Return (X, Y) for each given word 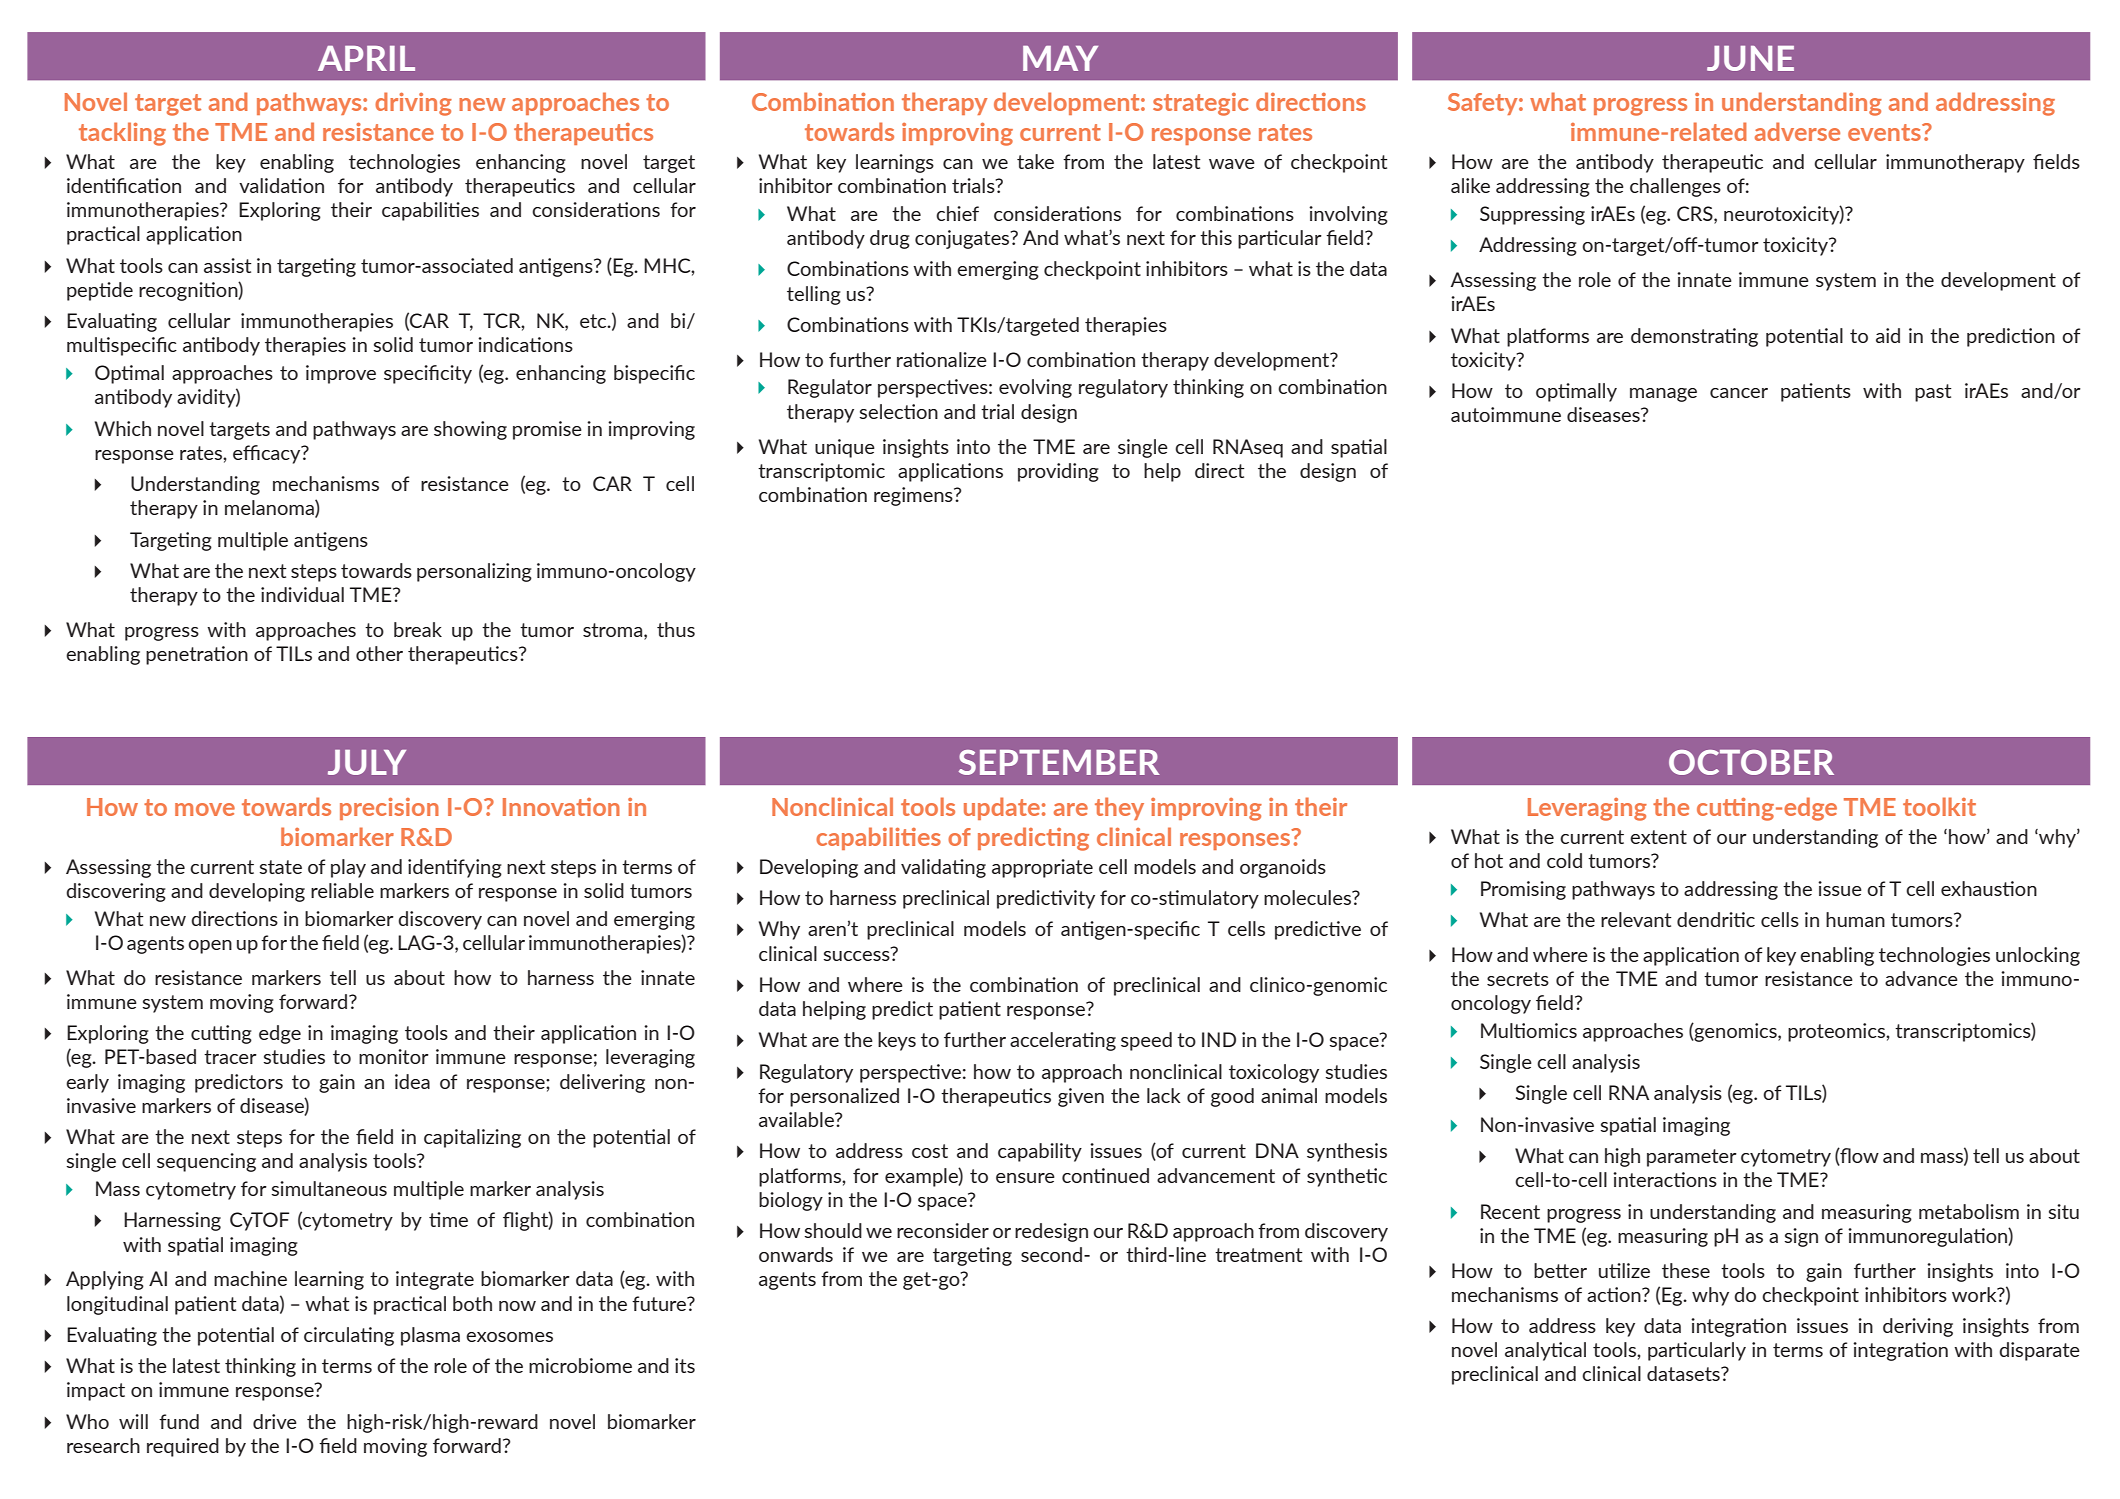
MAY (1060, 58)
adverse (1797, 131)
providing (1058, 472)
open (210, 947)
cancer (1739, 393)
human (1855, 919)
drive (275, 1421)
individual (302, 594)
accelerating (1063, 1041)
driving (413, 104)
